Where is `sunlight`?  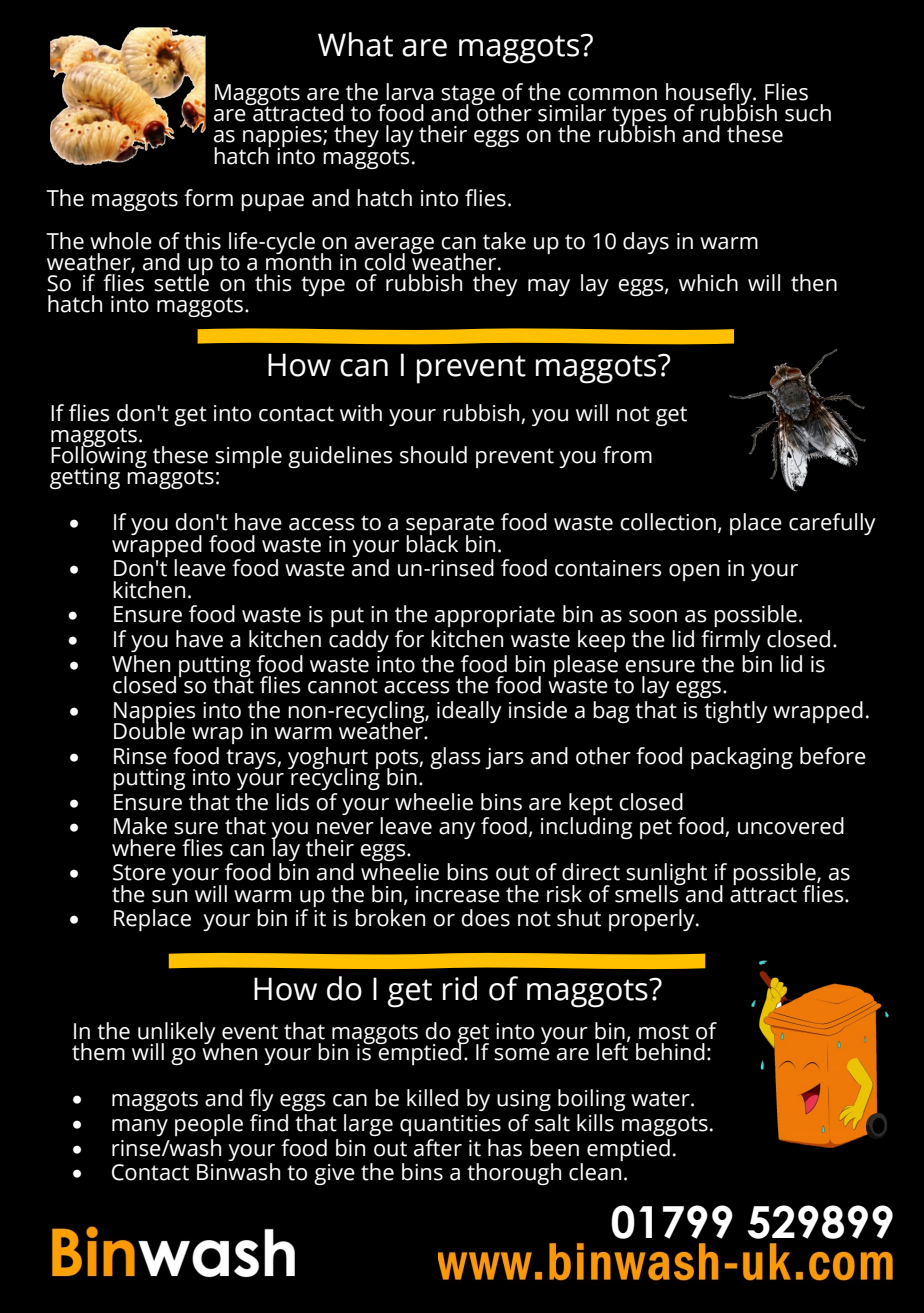
sunlight is located at coordinates (666, 875).
